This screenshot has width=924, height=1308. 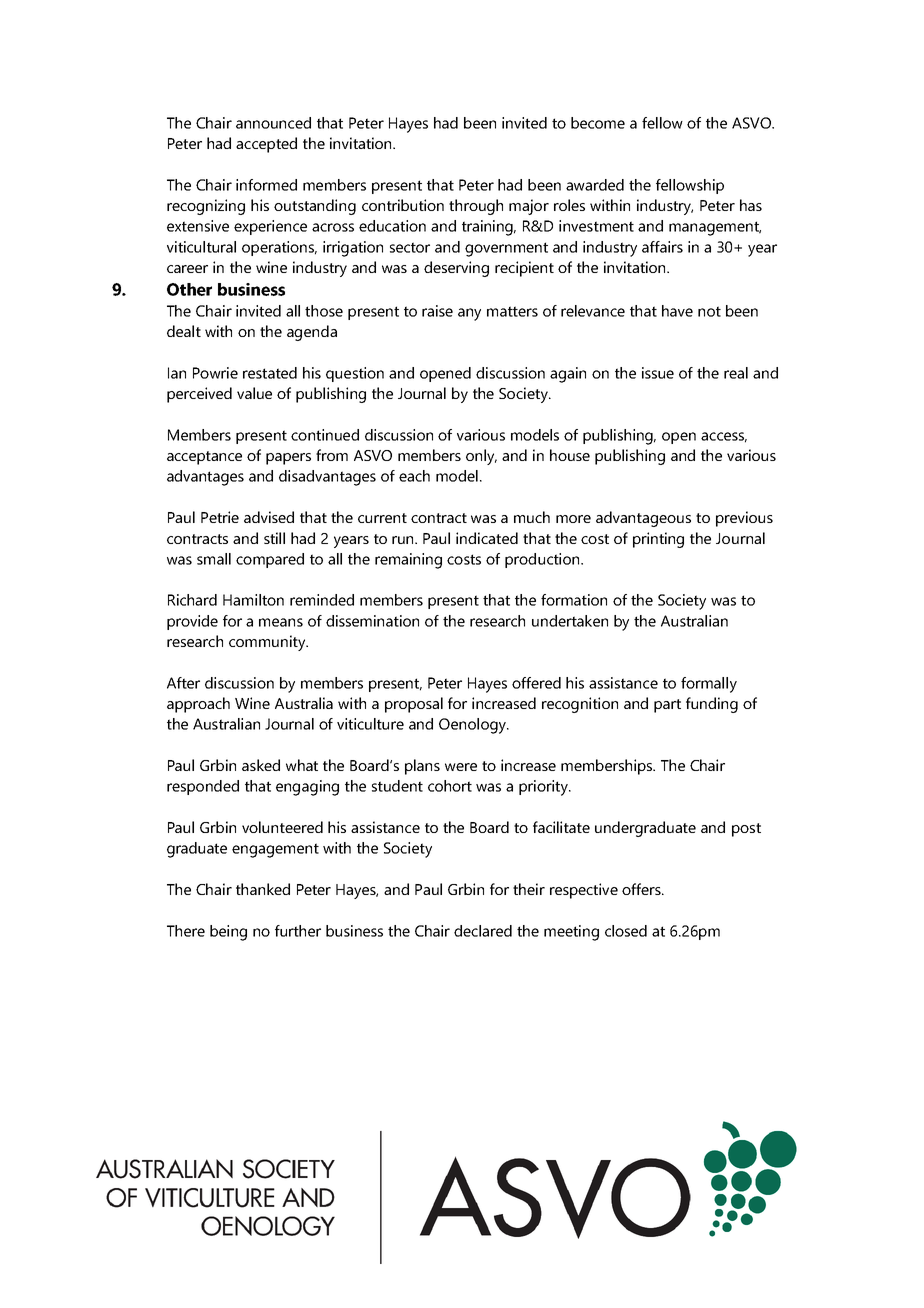 What do you see at coordinates (469, 314) in the screenshot?
I see `any` at bounding box center [469, 314].
